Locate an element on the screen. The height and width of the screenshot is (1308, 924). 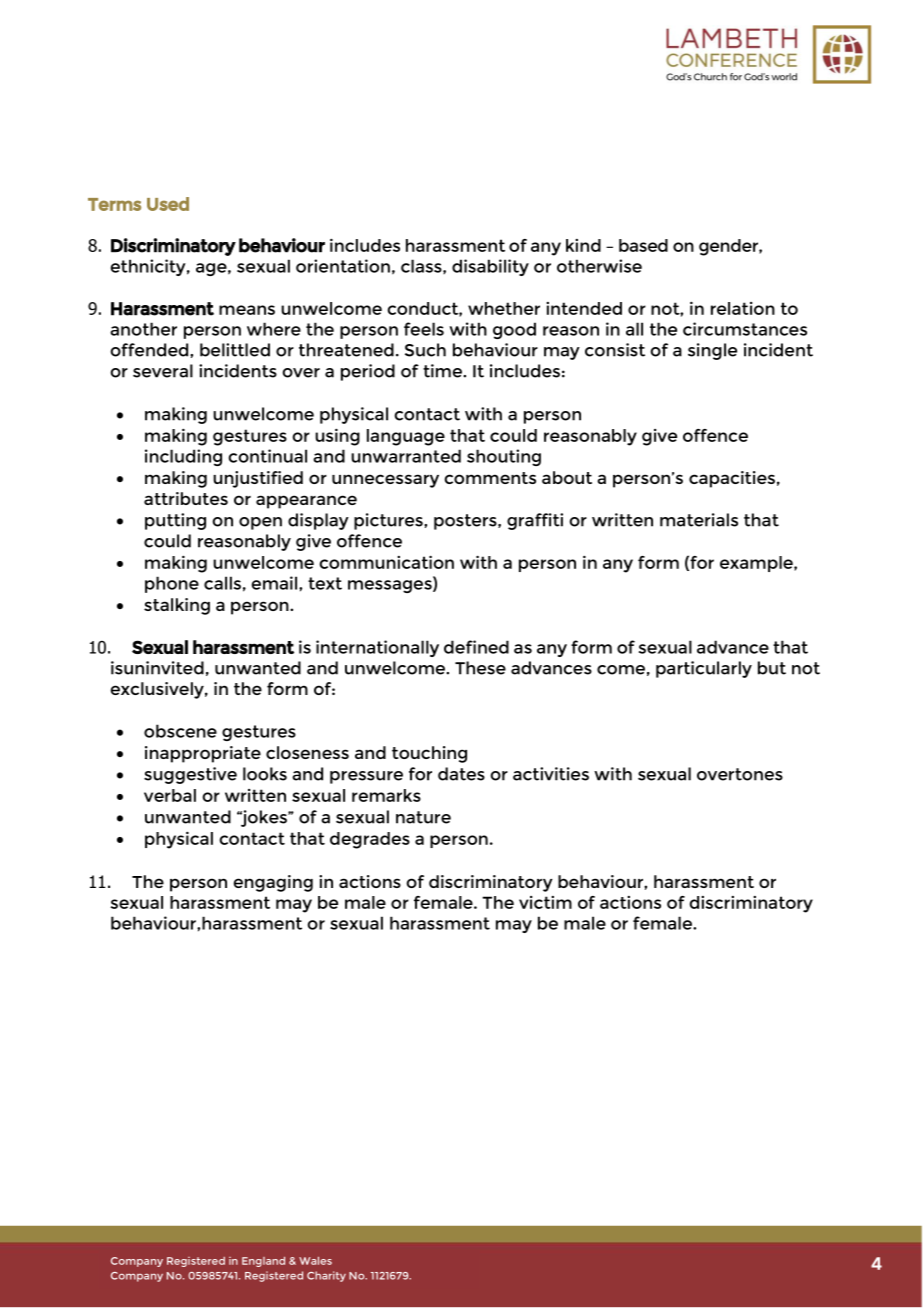
particularly is located at coordinates (704, 669).
